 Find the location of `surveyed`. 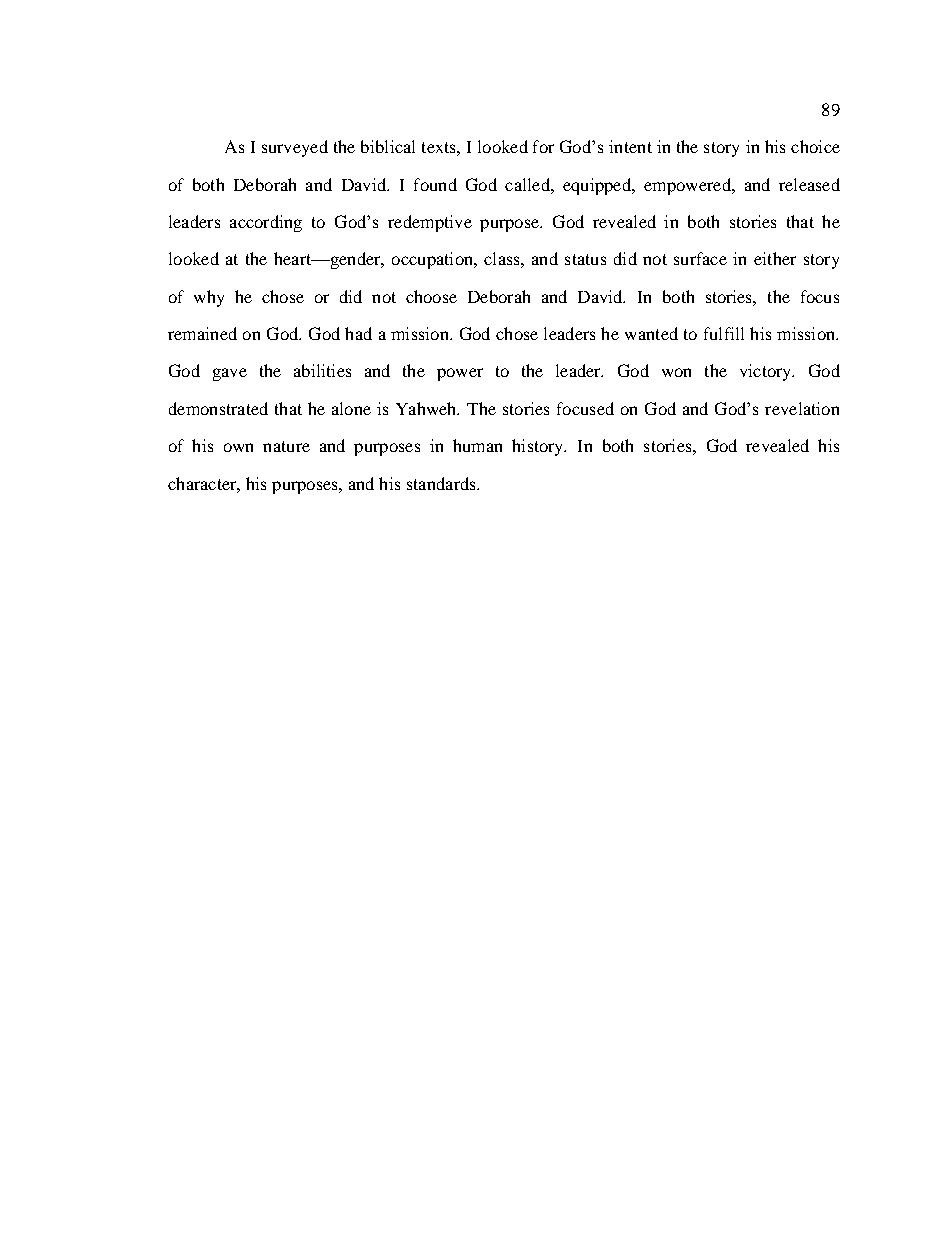

surveyed is located at coordinates (295, 148).
